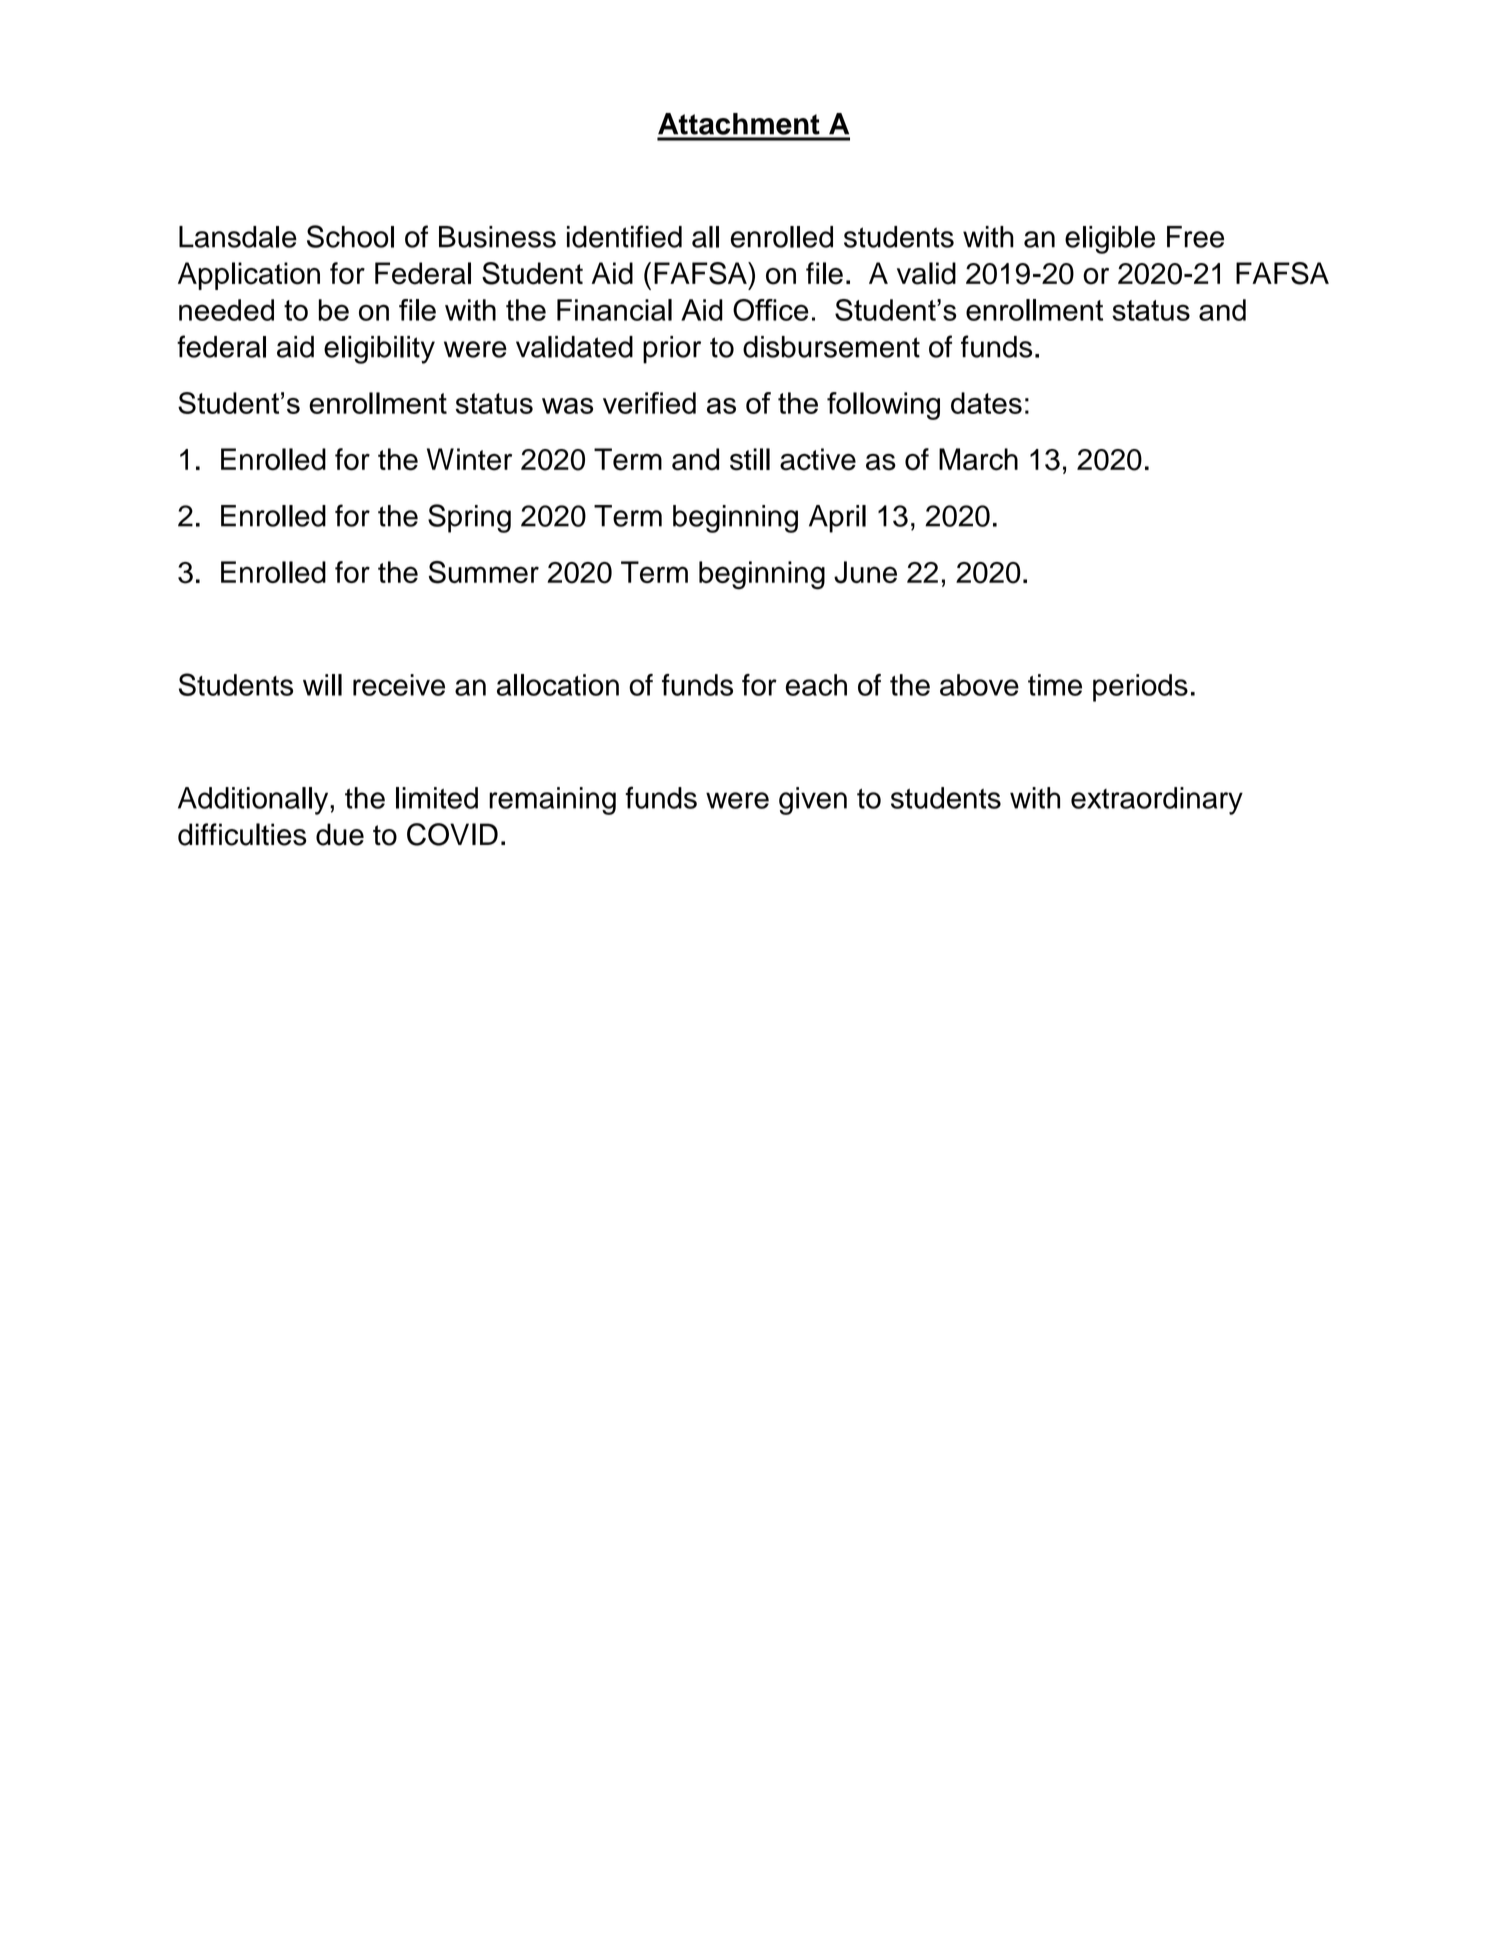  I want to click on given, so click(813, 801).
